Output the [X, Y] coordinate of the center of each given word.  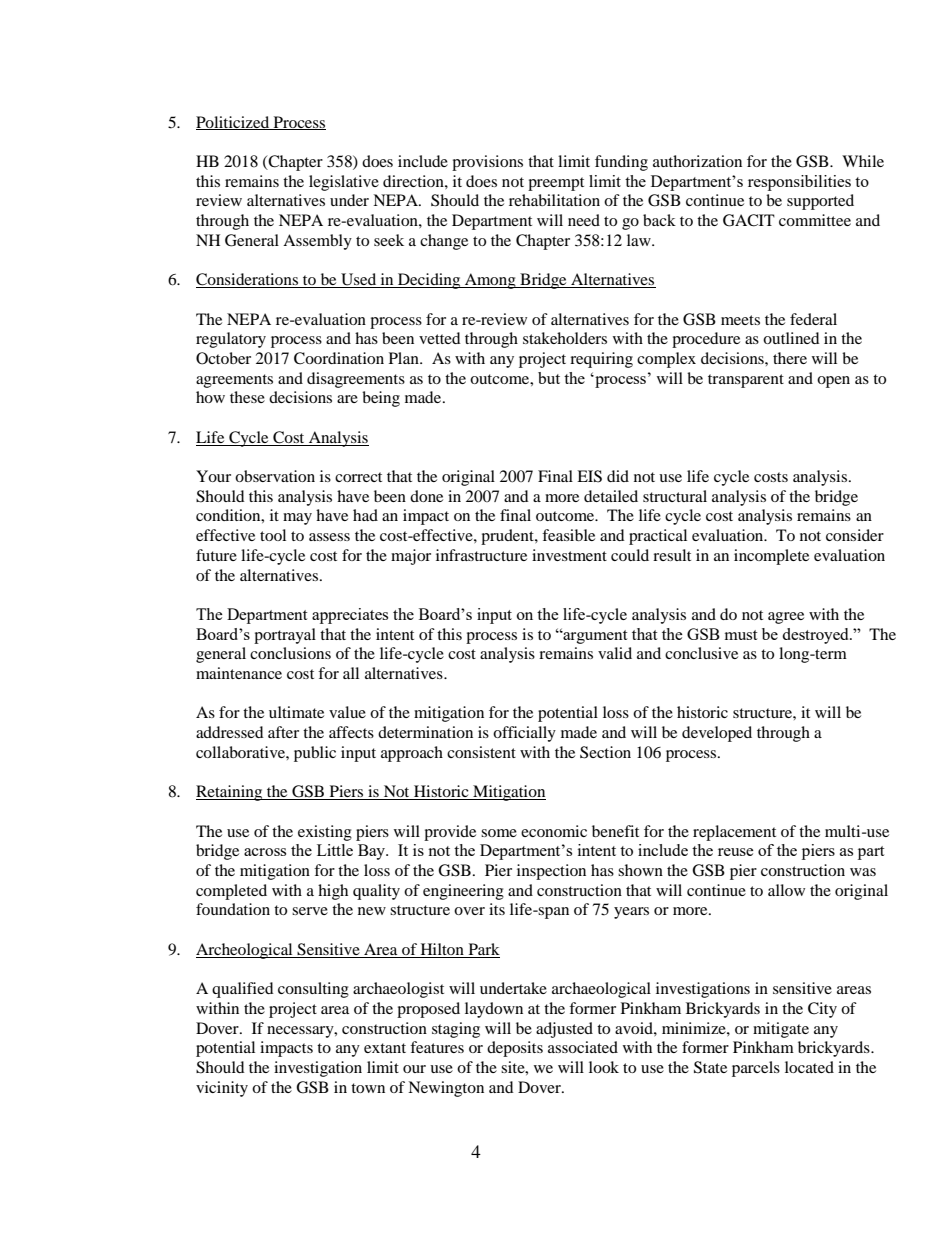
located [809, 1067]
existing [325, 833]
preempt [556, 184]
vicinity [222, 1089]
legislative [344, 183]
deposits [515, 1049]
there [790, 358]
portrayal [285, 636]
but [549, 378]
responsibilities [799, 183]
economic [554, 831]
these [247, 397]
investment [569, 555]
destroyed [816, 636]
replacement [734, 833]
